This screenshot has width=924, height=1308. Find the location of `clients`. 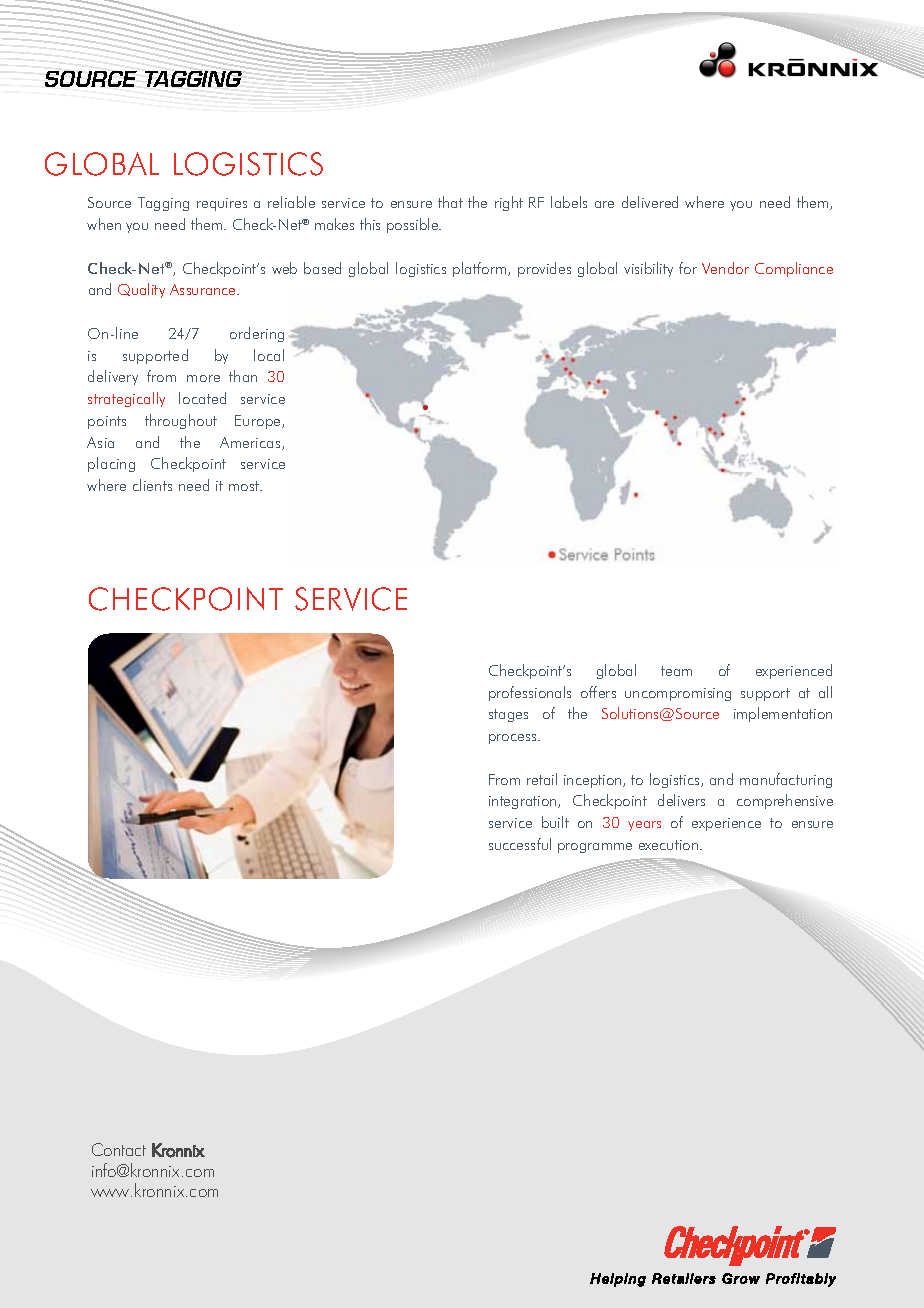

clients is located at coordinates (152, 485).
